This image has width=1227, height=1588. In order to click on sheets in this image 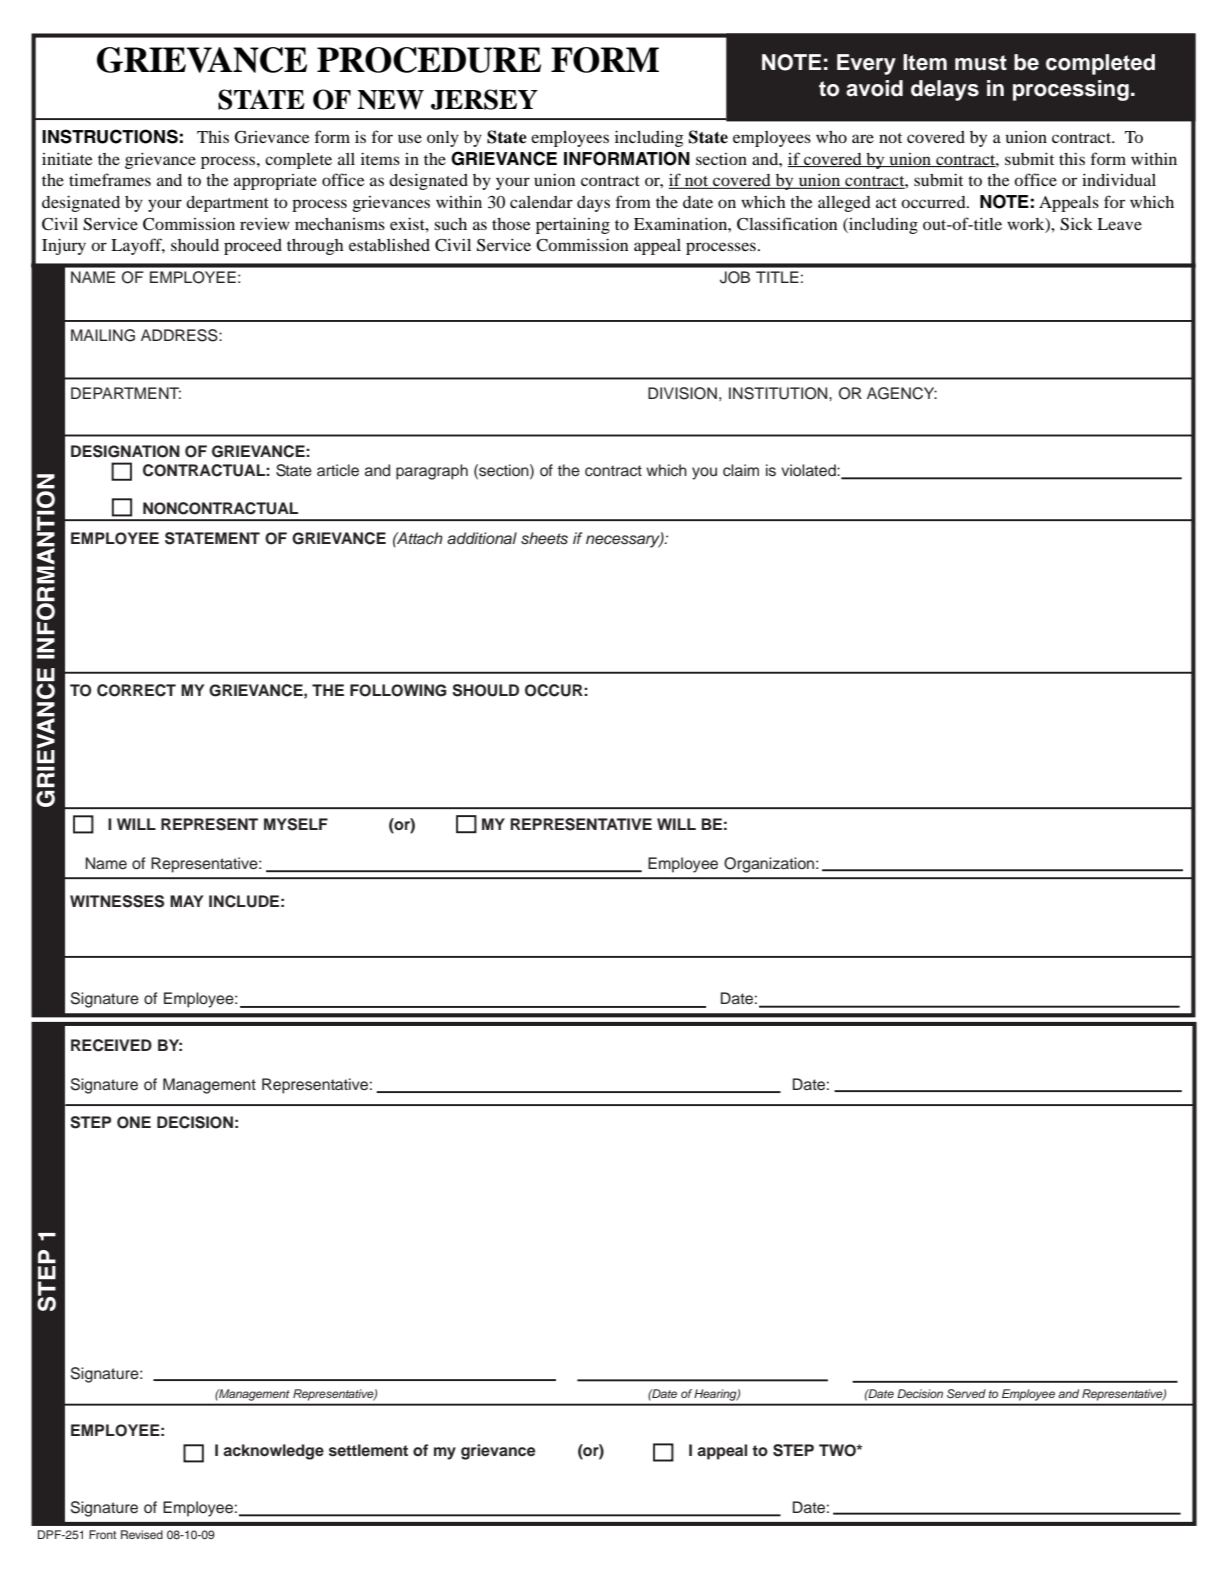, I will do `click(544, 538)`.
